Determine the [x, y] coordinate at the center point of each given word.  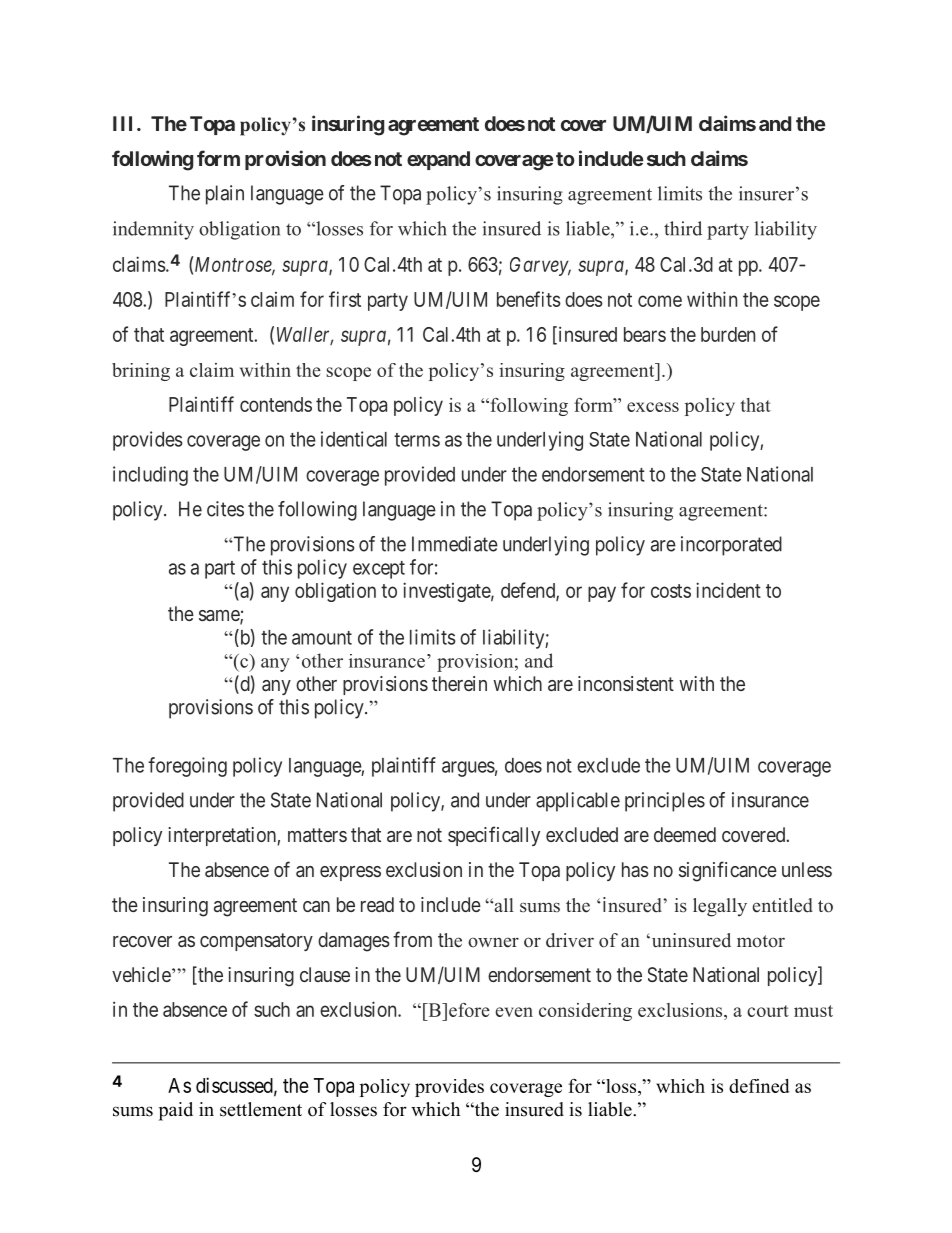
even [514, 1012]
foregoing [187, 767]
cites [225, 509]
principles [665, 802]
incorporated [731, 546]
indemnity [153, 230]
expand [438, 160]
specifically [494, 836]
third [683, 228]
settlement [261, 1109]
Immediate [455, 544]
